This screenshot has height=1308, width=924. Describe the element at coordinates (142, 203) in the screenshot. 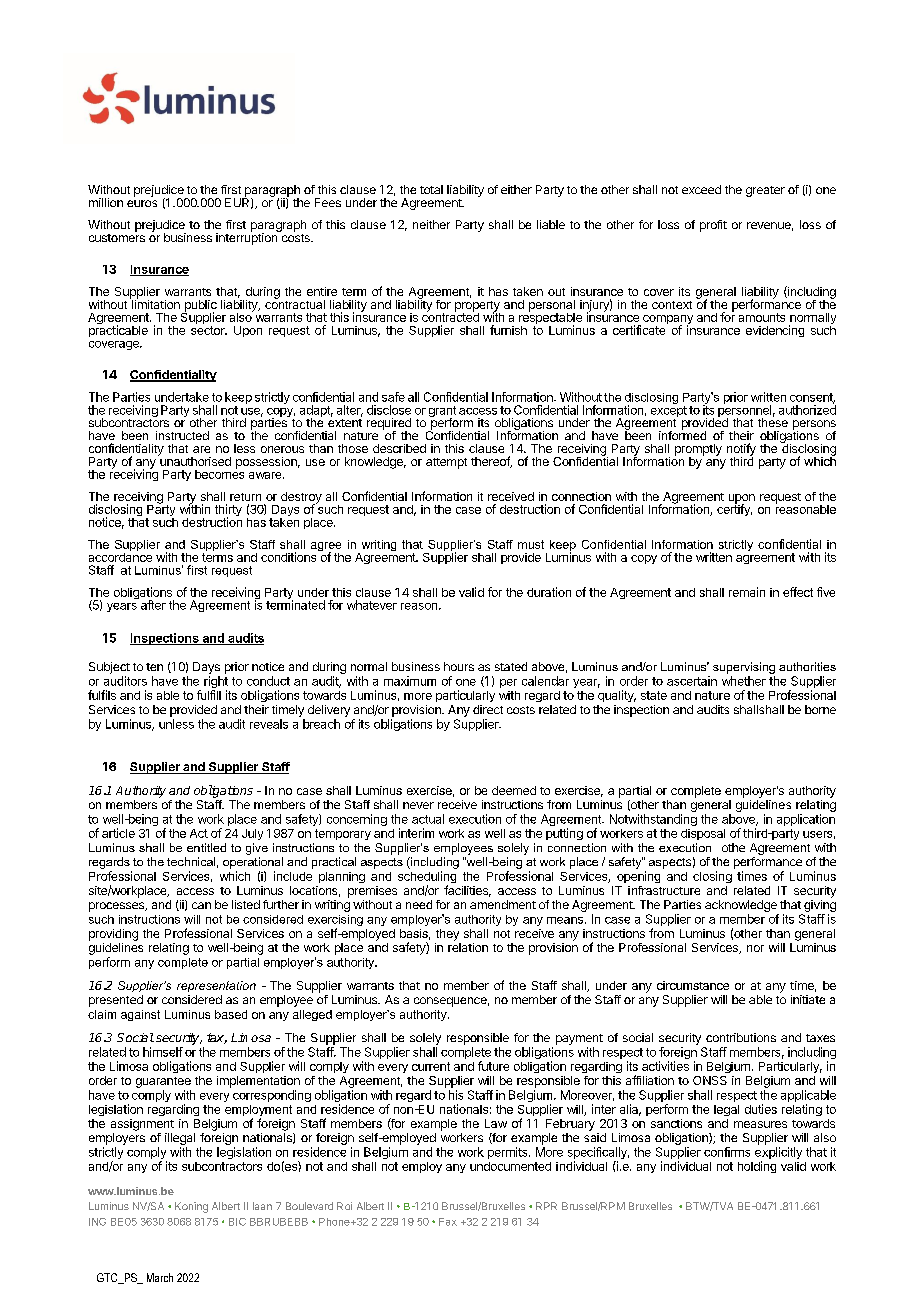

I see `euros` at that location.
